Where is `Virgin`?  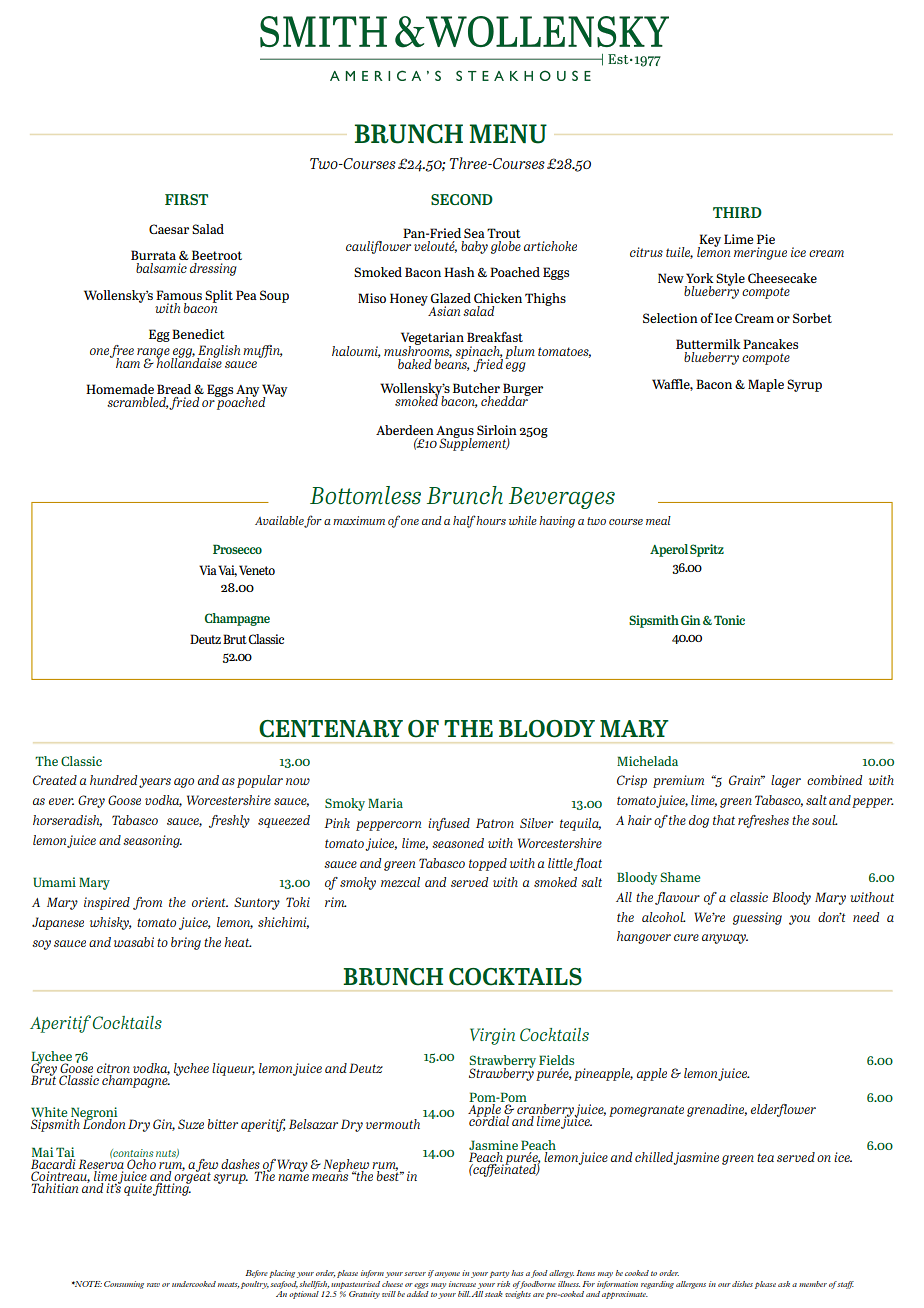
Virgin is located at coordinates (492, 1036).
